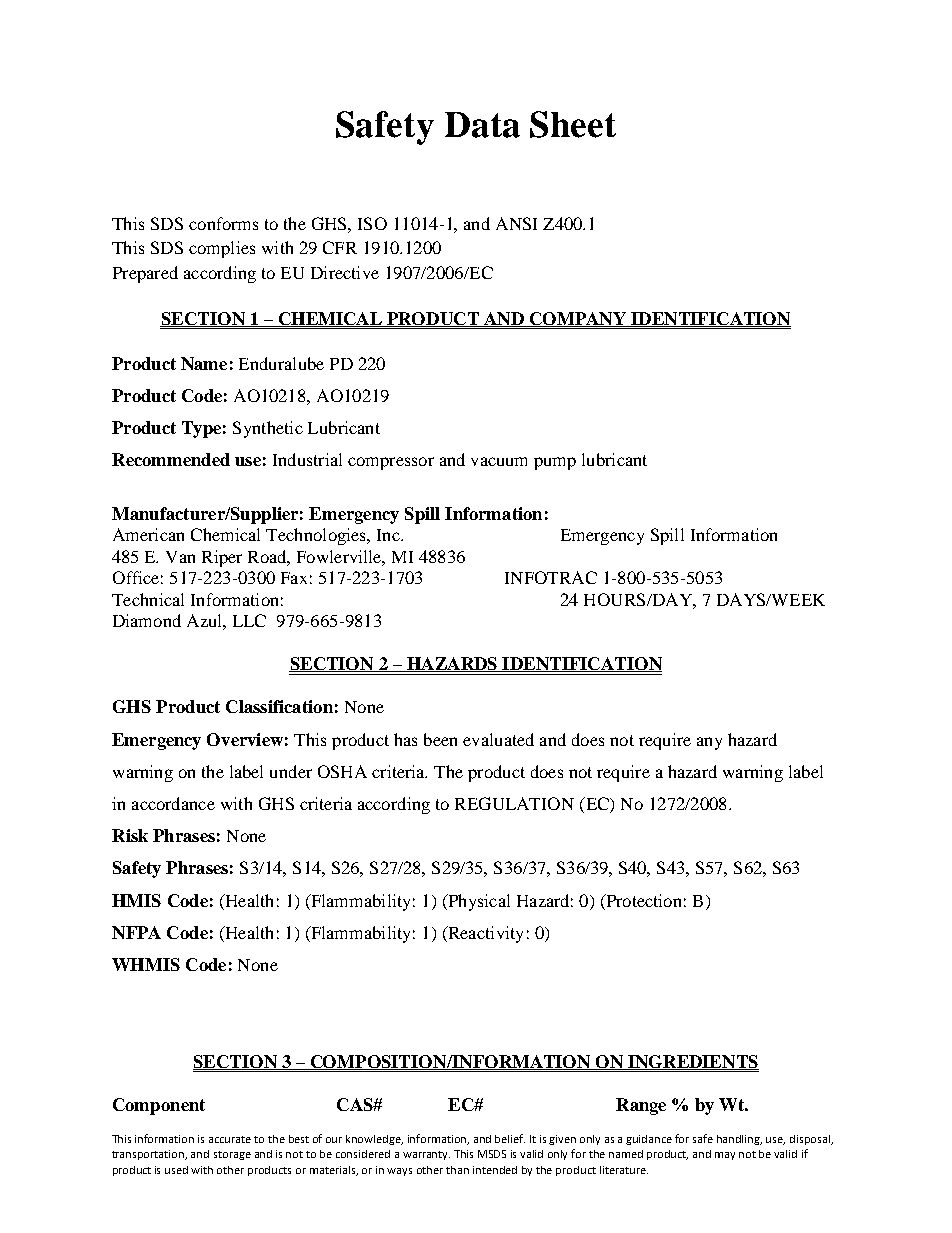 The image size is (952, 1233). What do you see at coordinates (573, 124) in the page?
I see `Sheet` at bounding box center [573, 124].
